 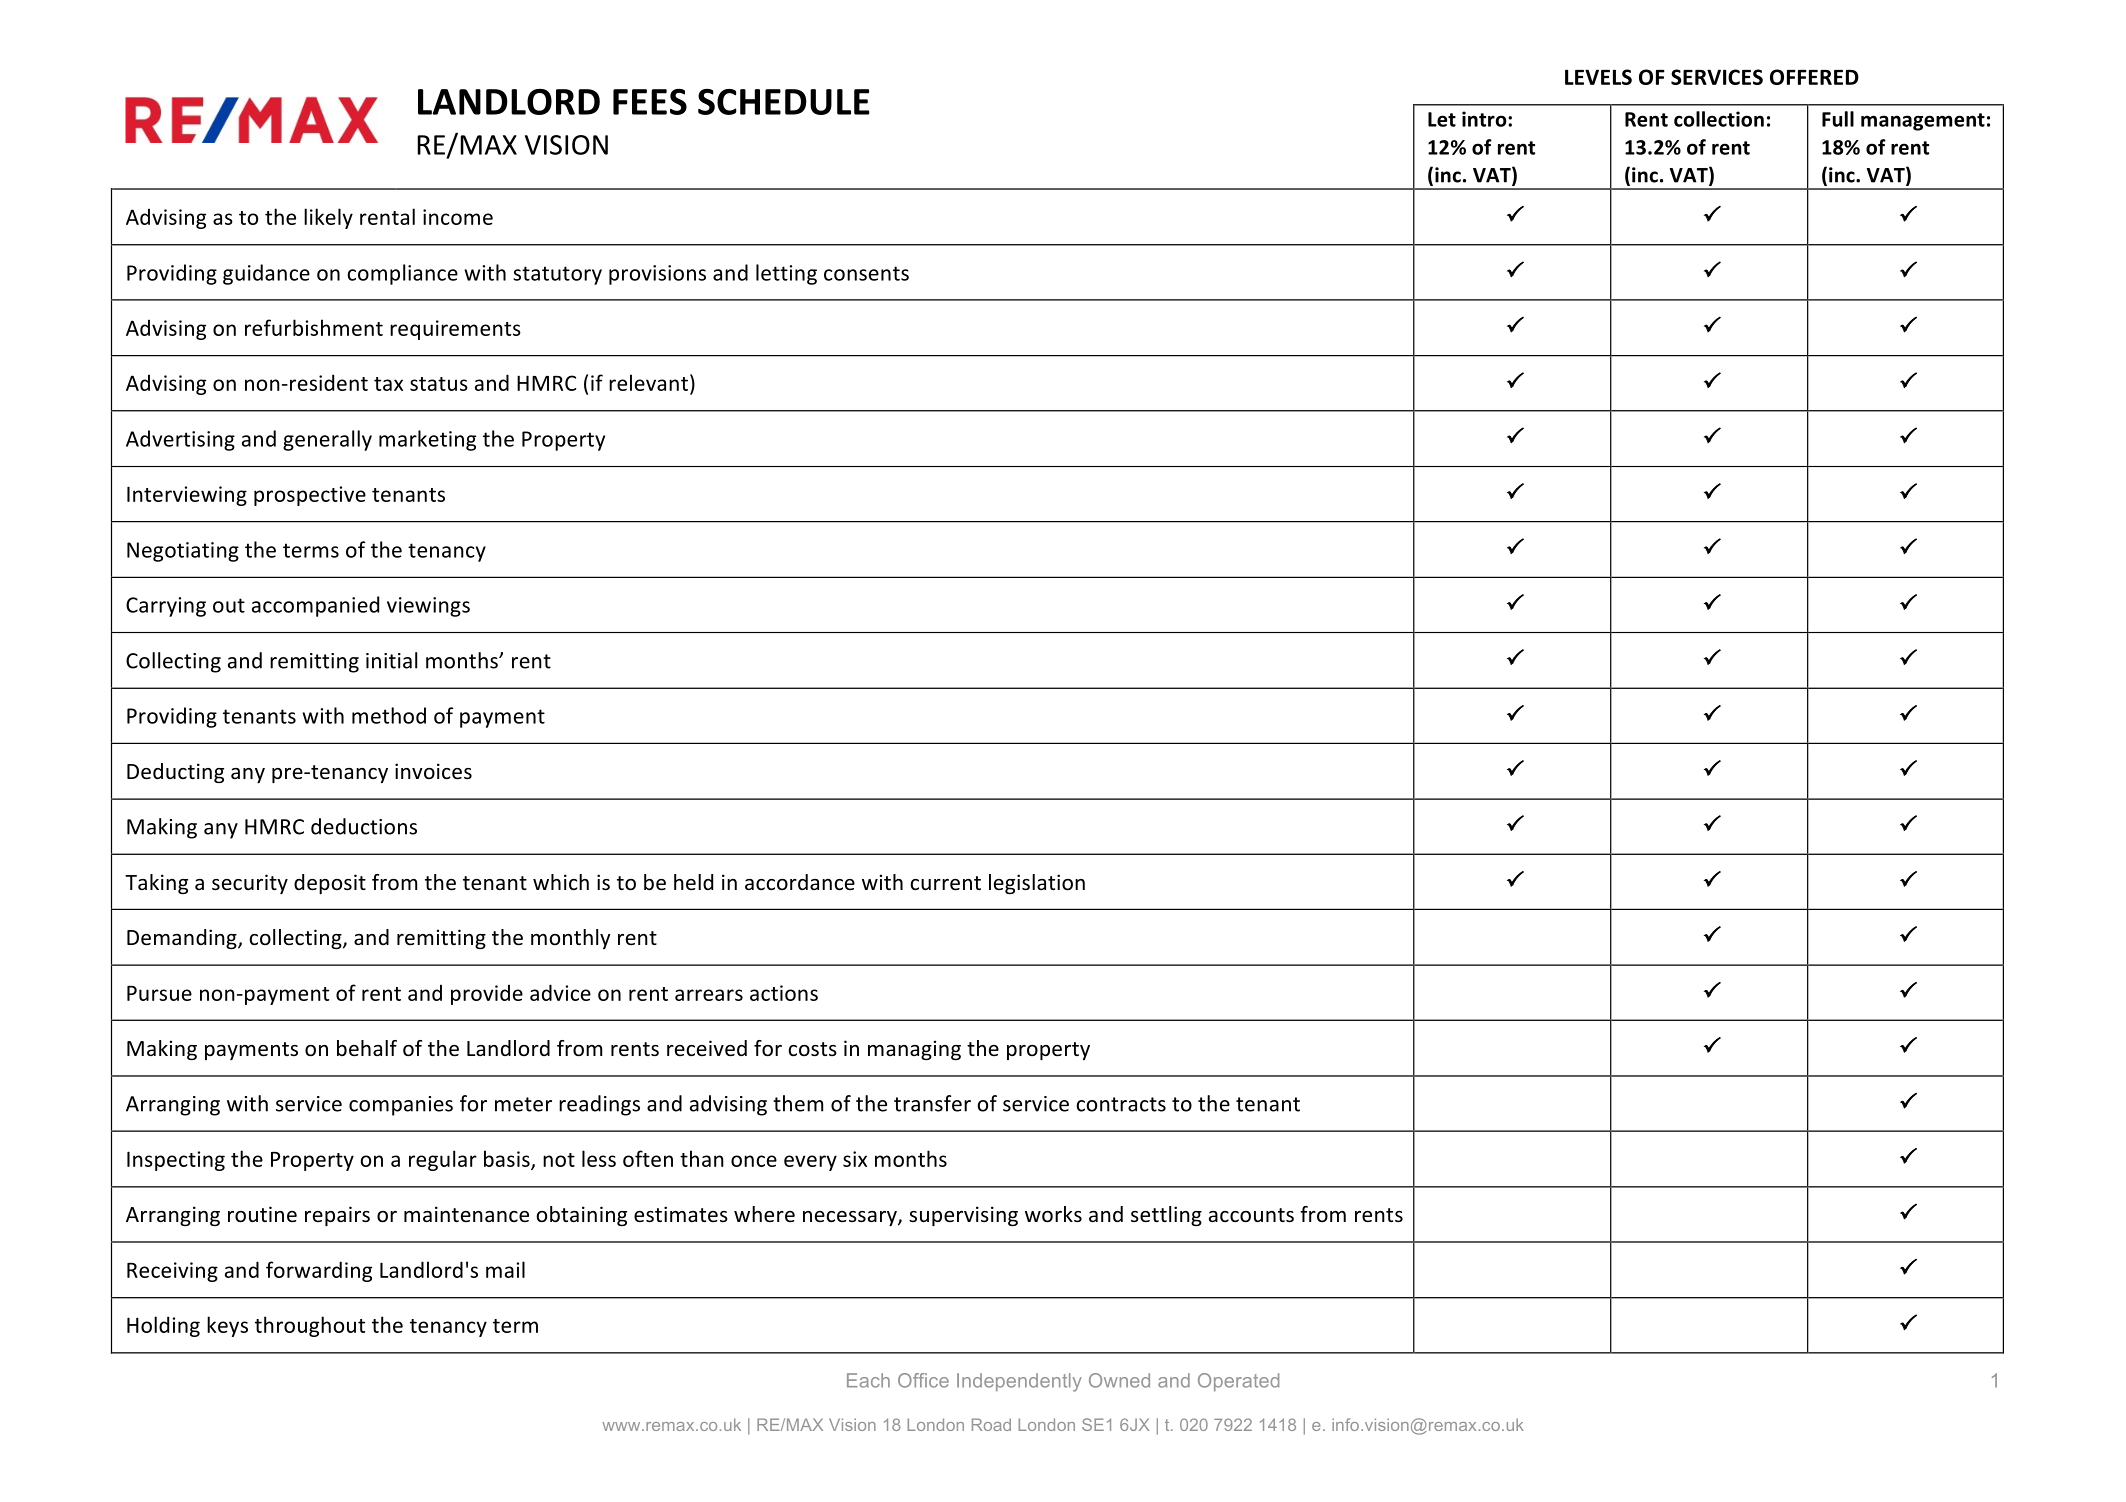 I want to click on contracts, so click(x=1121, y=1104).
